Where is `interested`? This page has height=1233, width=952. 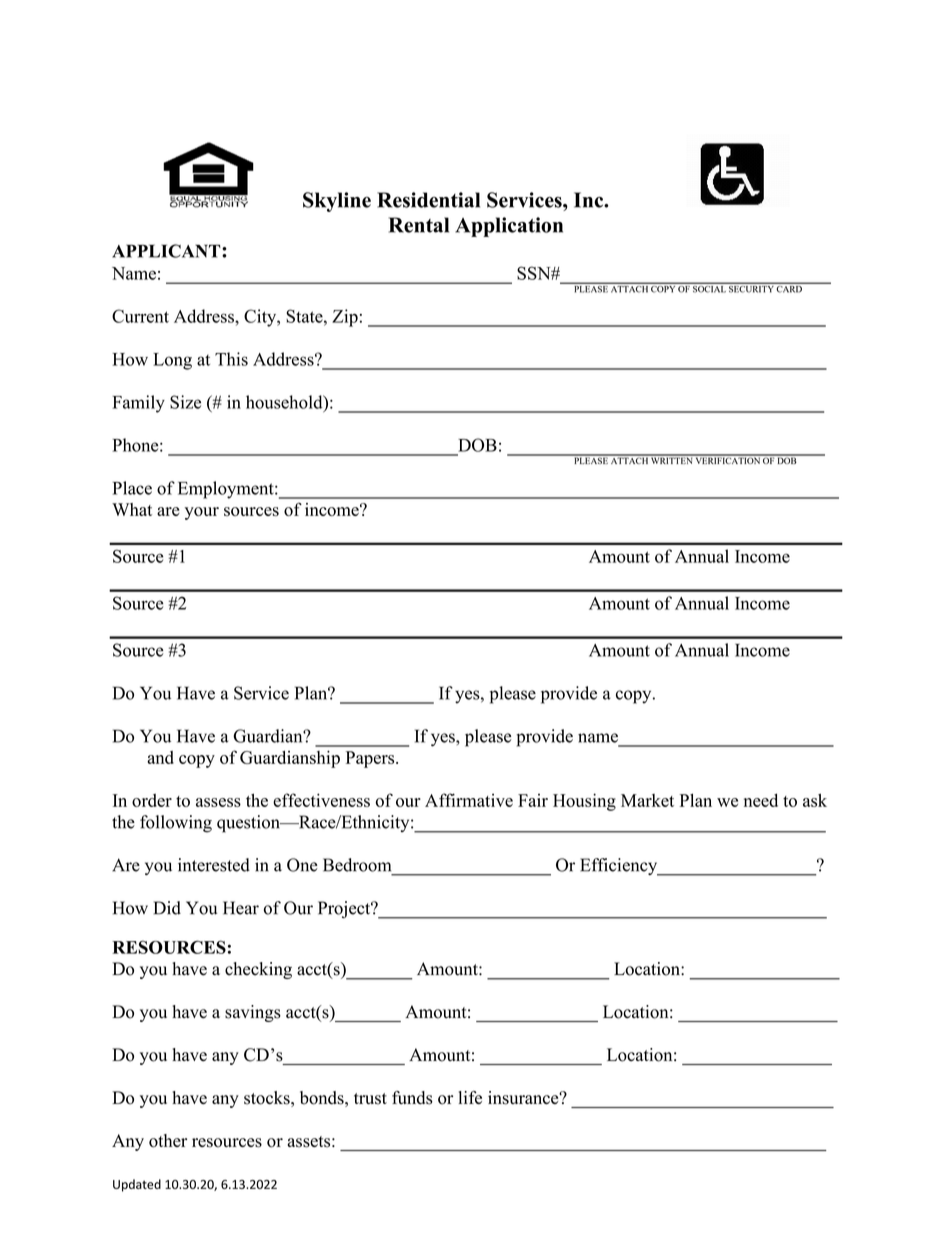 interested is located at coordinates (214, 865).
